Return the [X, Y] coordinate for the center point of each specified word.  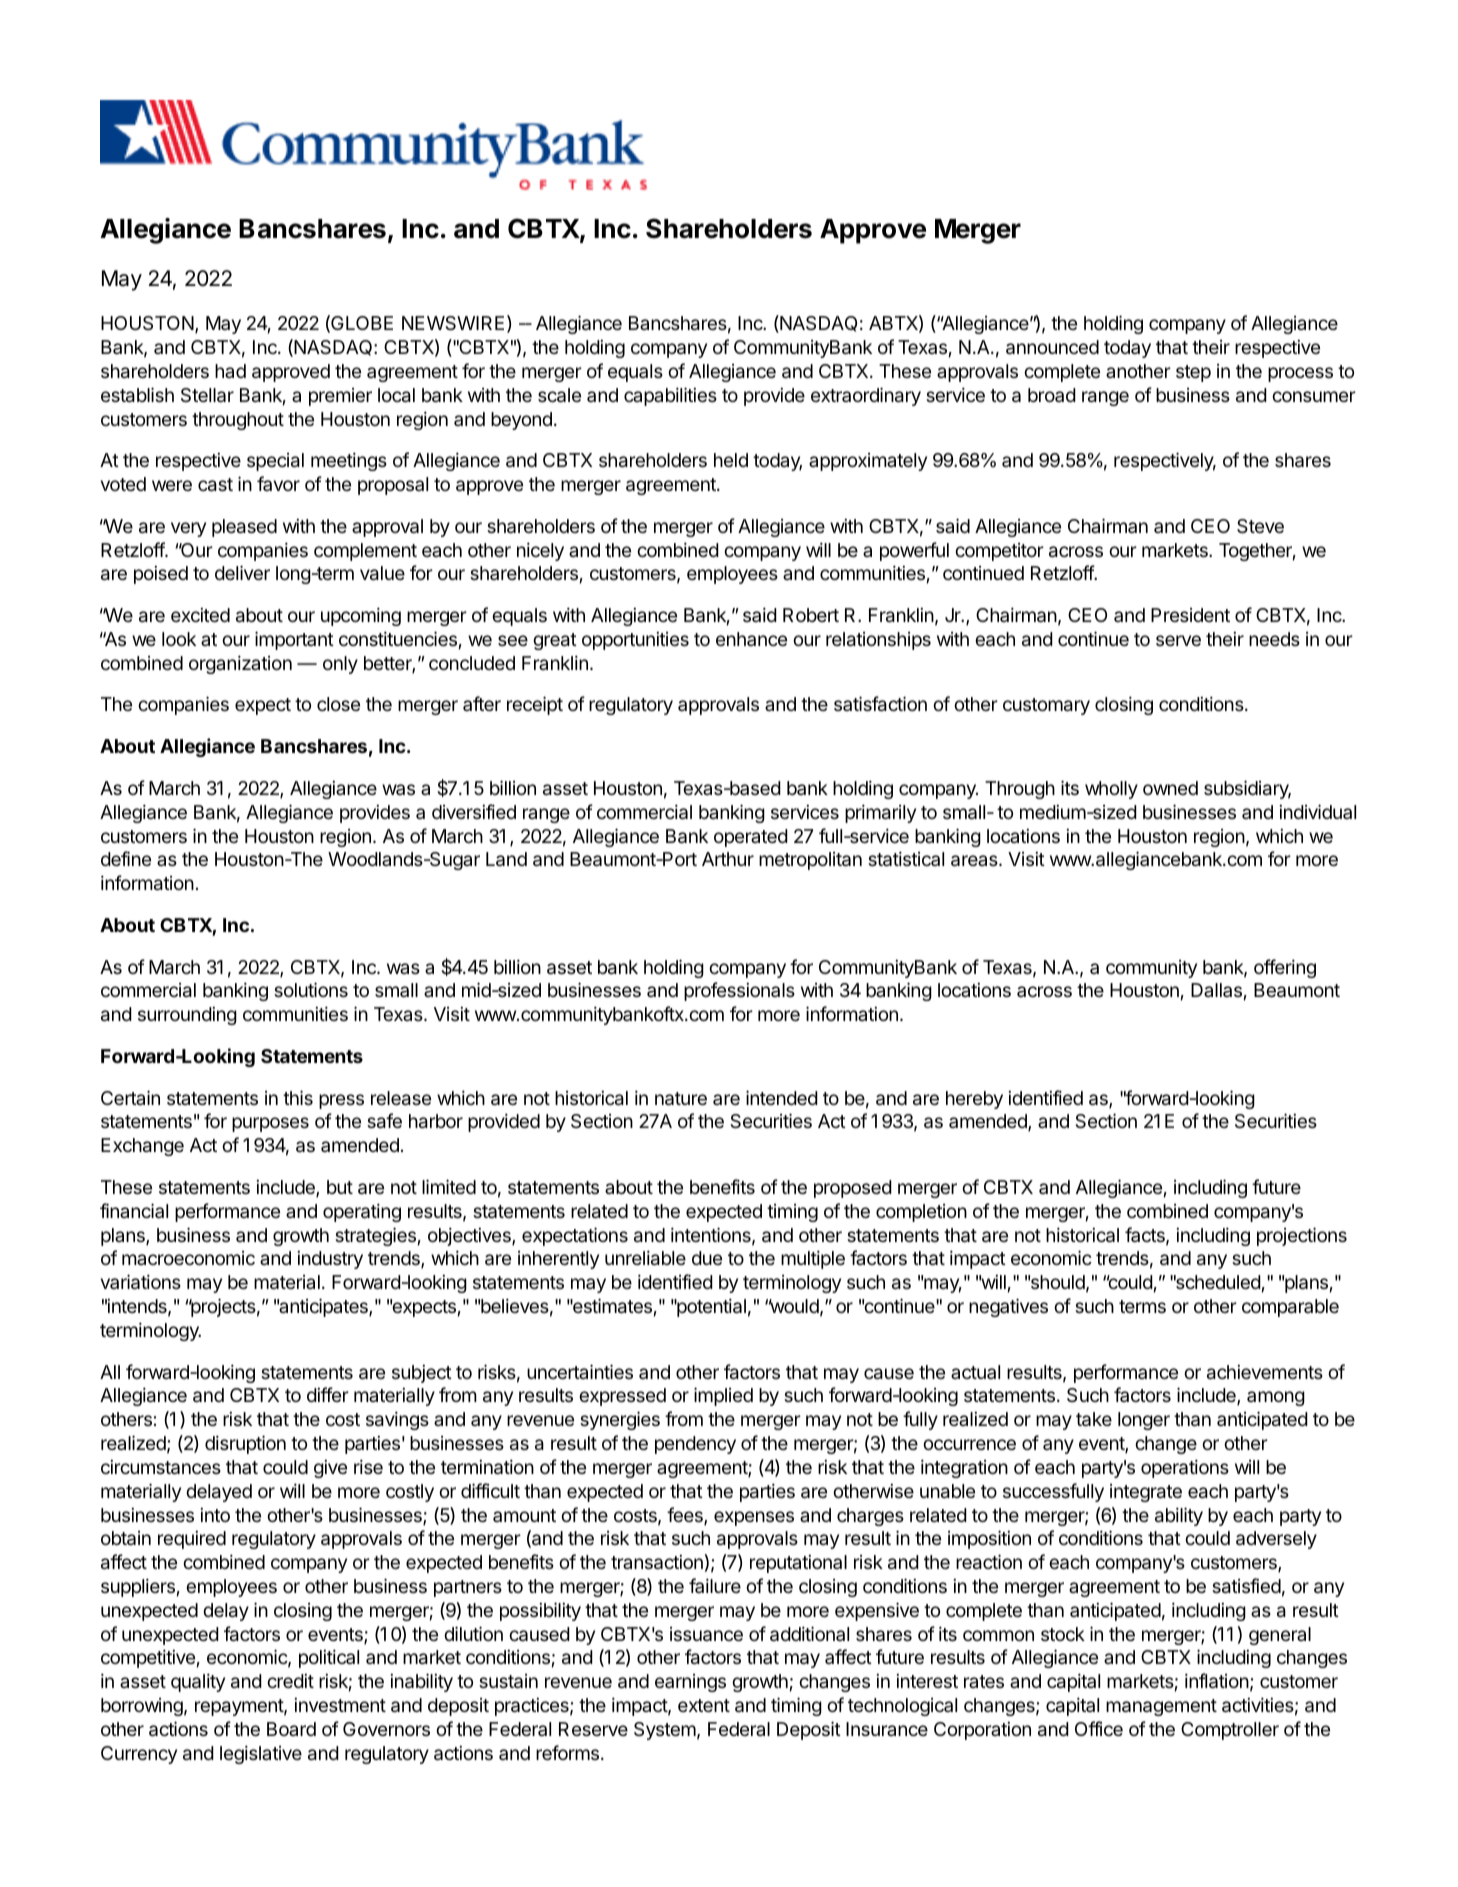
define [126, 858]
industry [330, 1260]
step [1193, 373]
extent [704, 1705]
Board [291, 1729]
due [707, 1258]
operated [751, 838]
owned [1170, 788]
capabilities [670, 396]
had [230, 371]
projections [1302, 1236]
